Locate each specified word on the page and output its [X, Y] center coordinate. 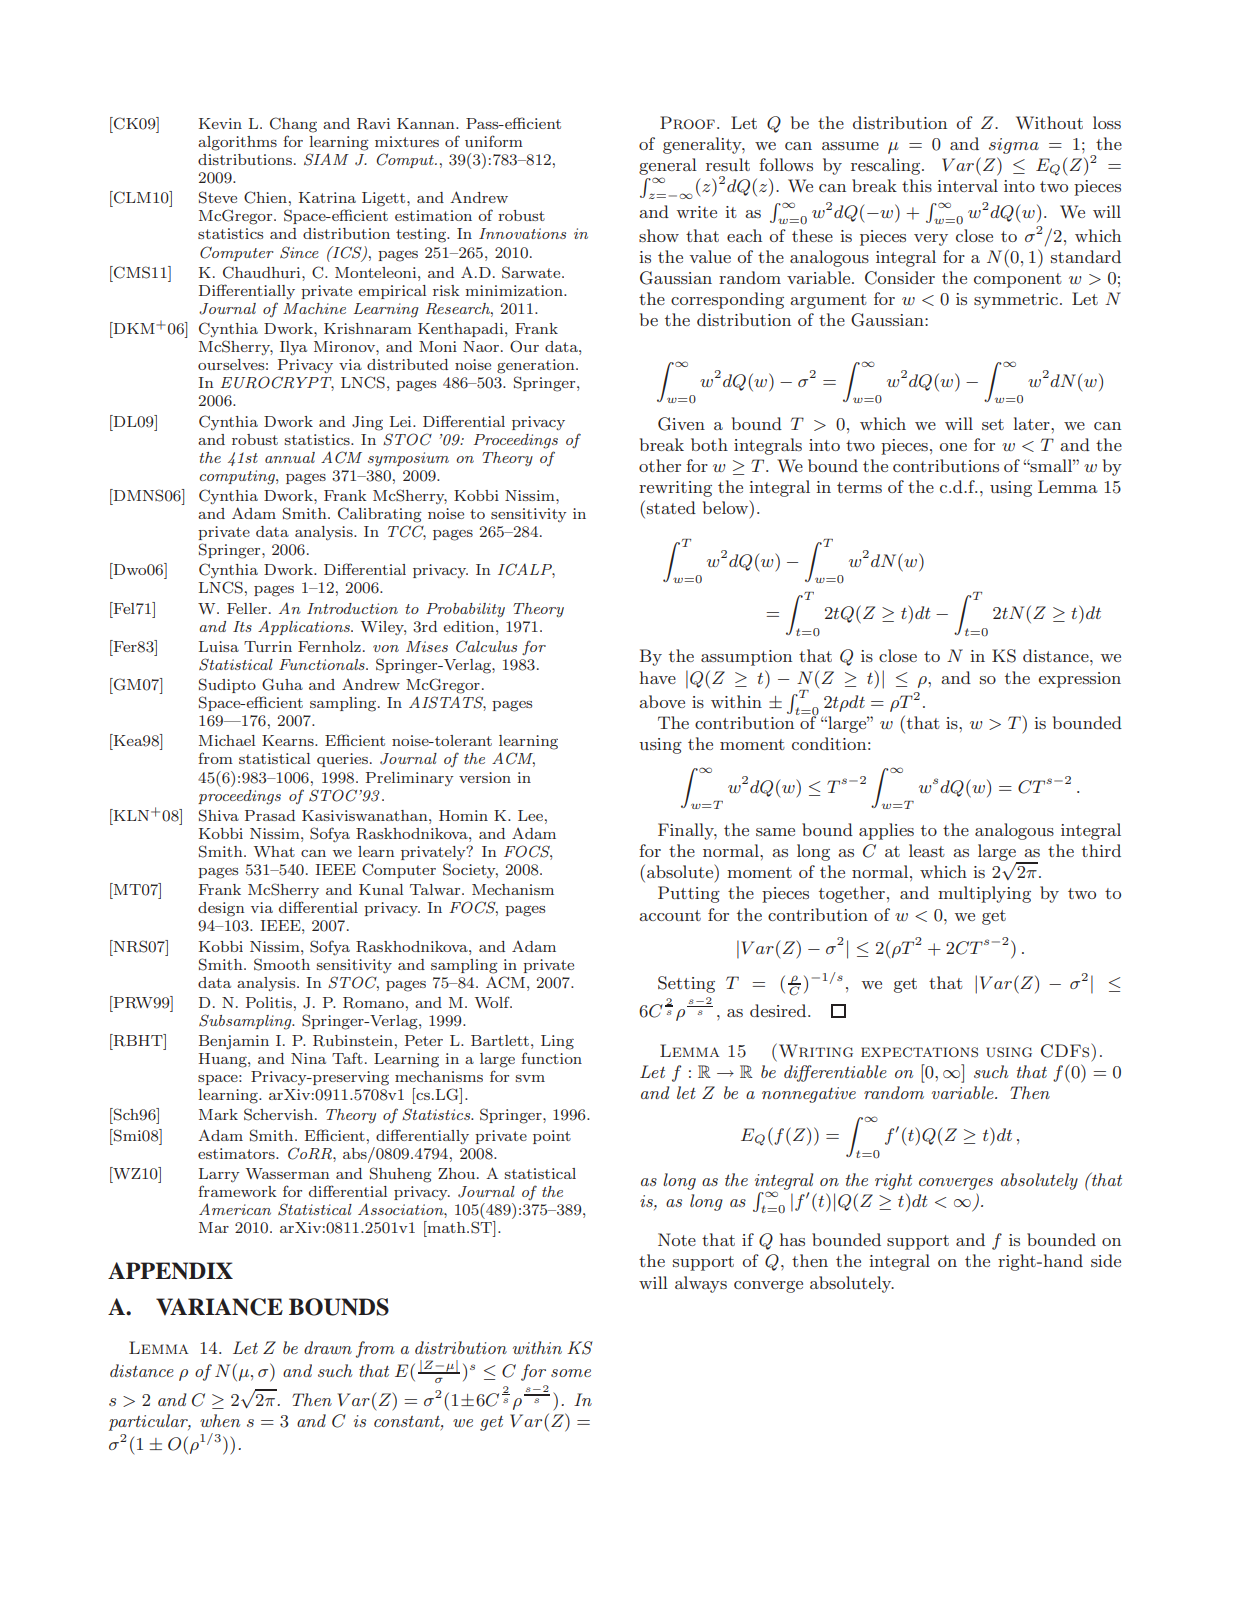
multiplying [984, 894]
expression [1080, 680]
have [657, 677]
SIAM [326, 159]
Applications [305, 627]
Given [681, 424]
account [670, 915]
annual [290, 457]
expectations [919, 1052]
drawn [328, 1347]
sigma [1014, 146]
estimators [237, 1153]
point [552, 1137]
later [1032, 423]
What [274, 851]
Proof [687, 122]
